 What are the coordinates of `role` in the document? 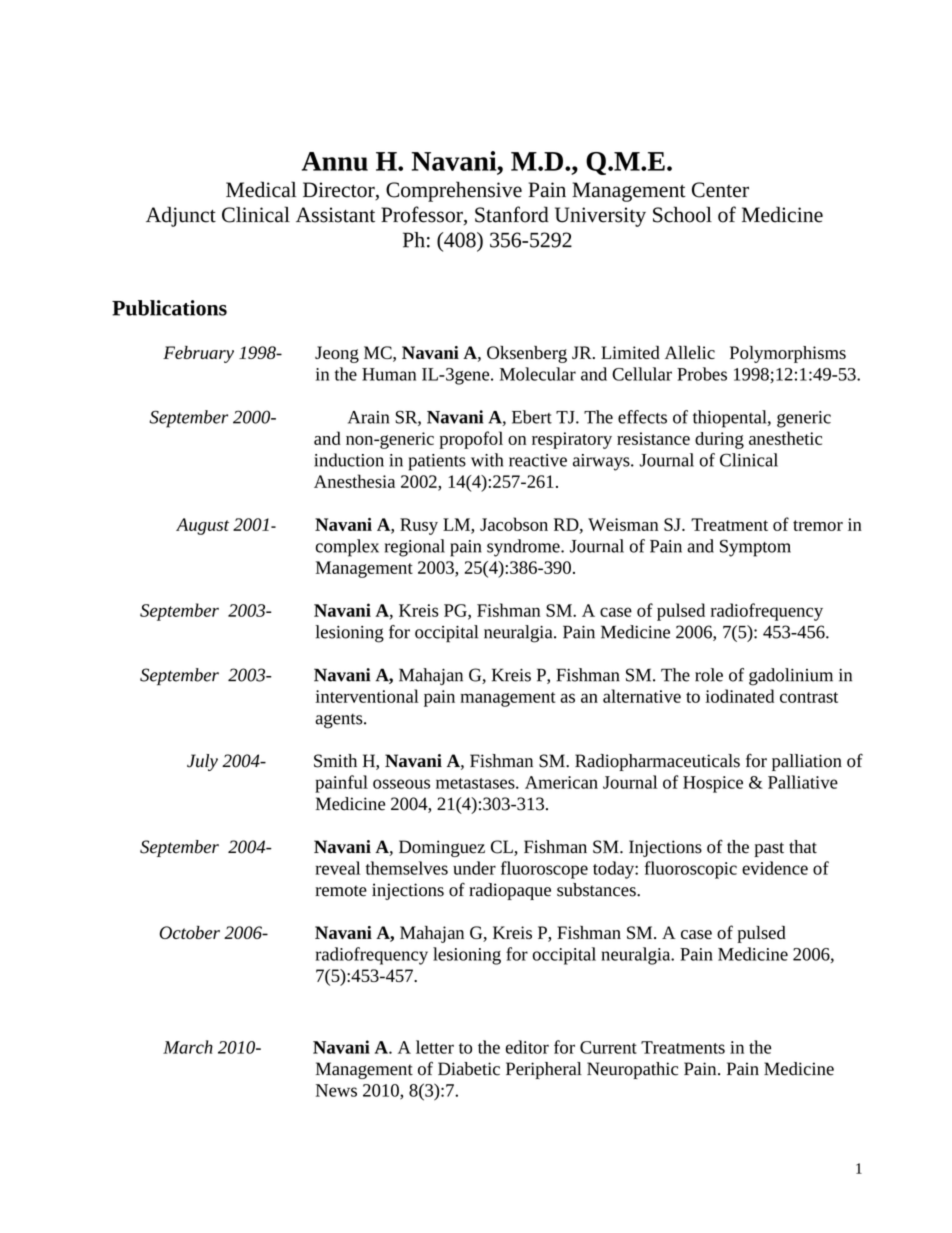 It's located at (709, 675).
